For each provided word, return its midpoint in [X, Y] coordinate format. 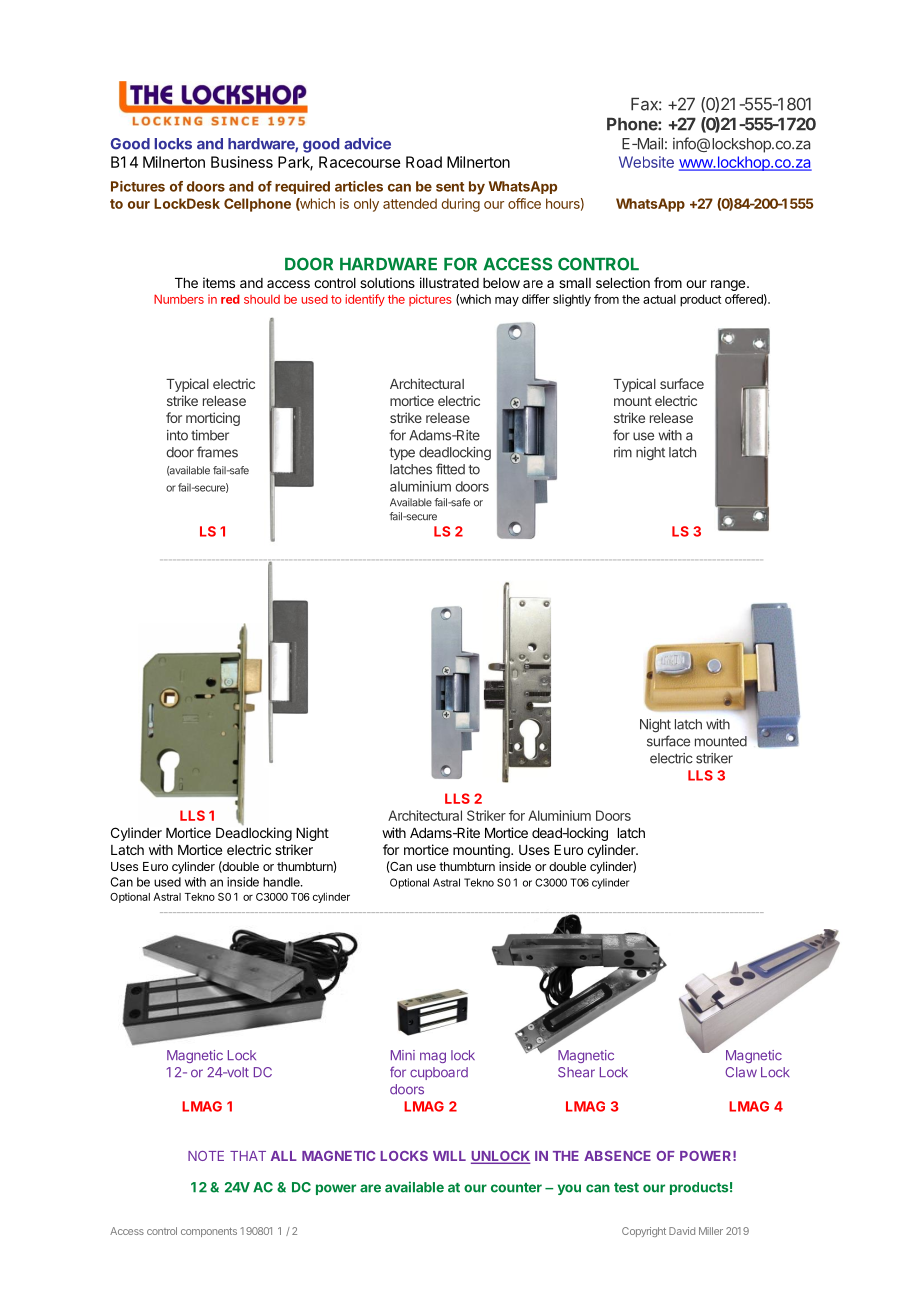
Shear [576, 1072]
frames [217, 452]
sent [450, 187]
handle [282, 882]
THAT [248, 1156]
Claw [741, 1072]
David [682, 1231]
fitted [450, 469]
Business [242, 162]
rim [623, 452]
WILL [449, 1156]
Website [646, 162]
